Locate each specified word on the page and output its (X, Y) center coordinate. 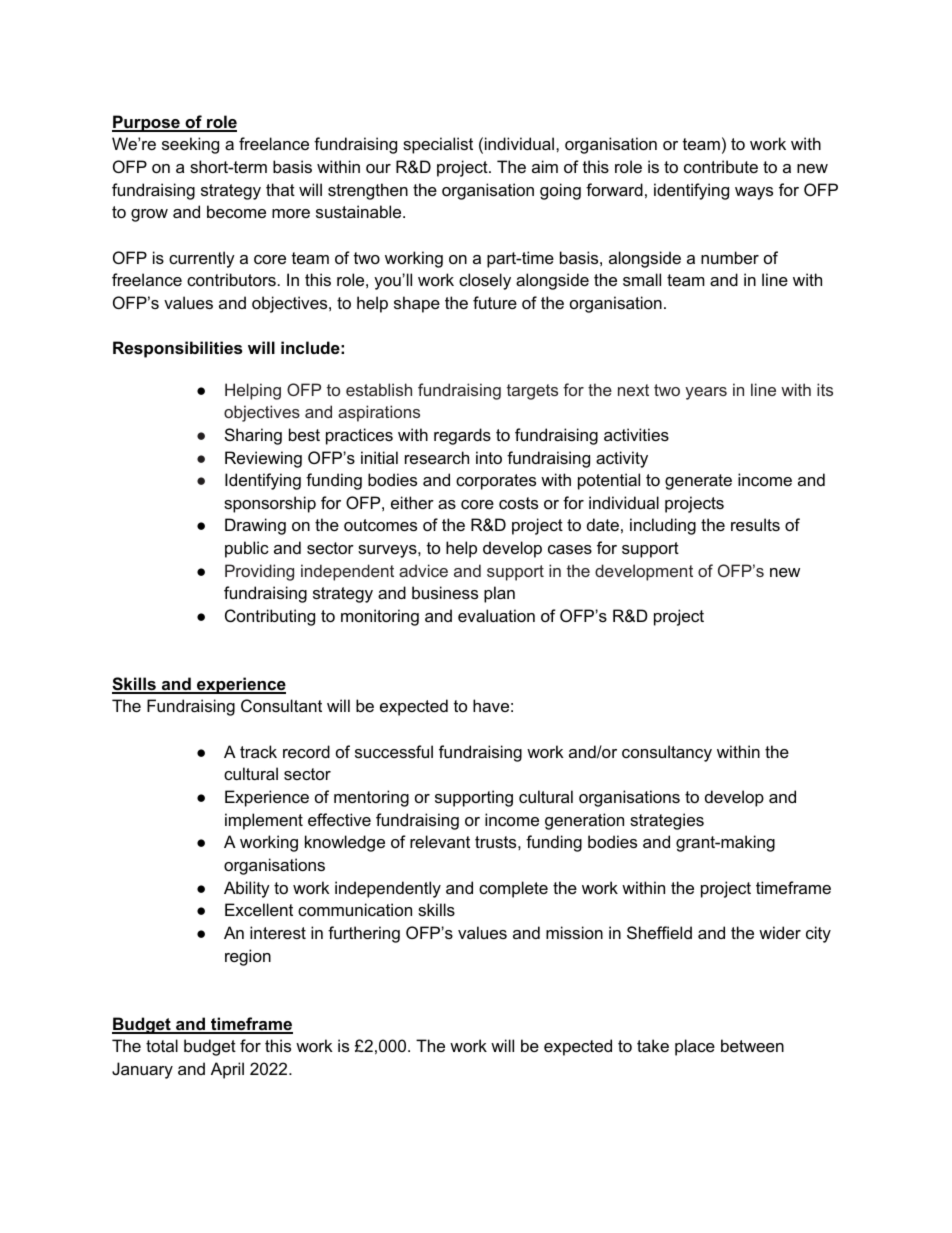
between (752, 1045)
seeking (190, 145)
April (227, 1070)
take (653, 1045)
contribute (721, 166)
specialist (438, 145)
